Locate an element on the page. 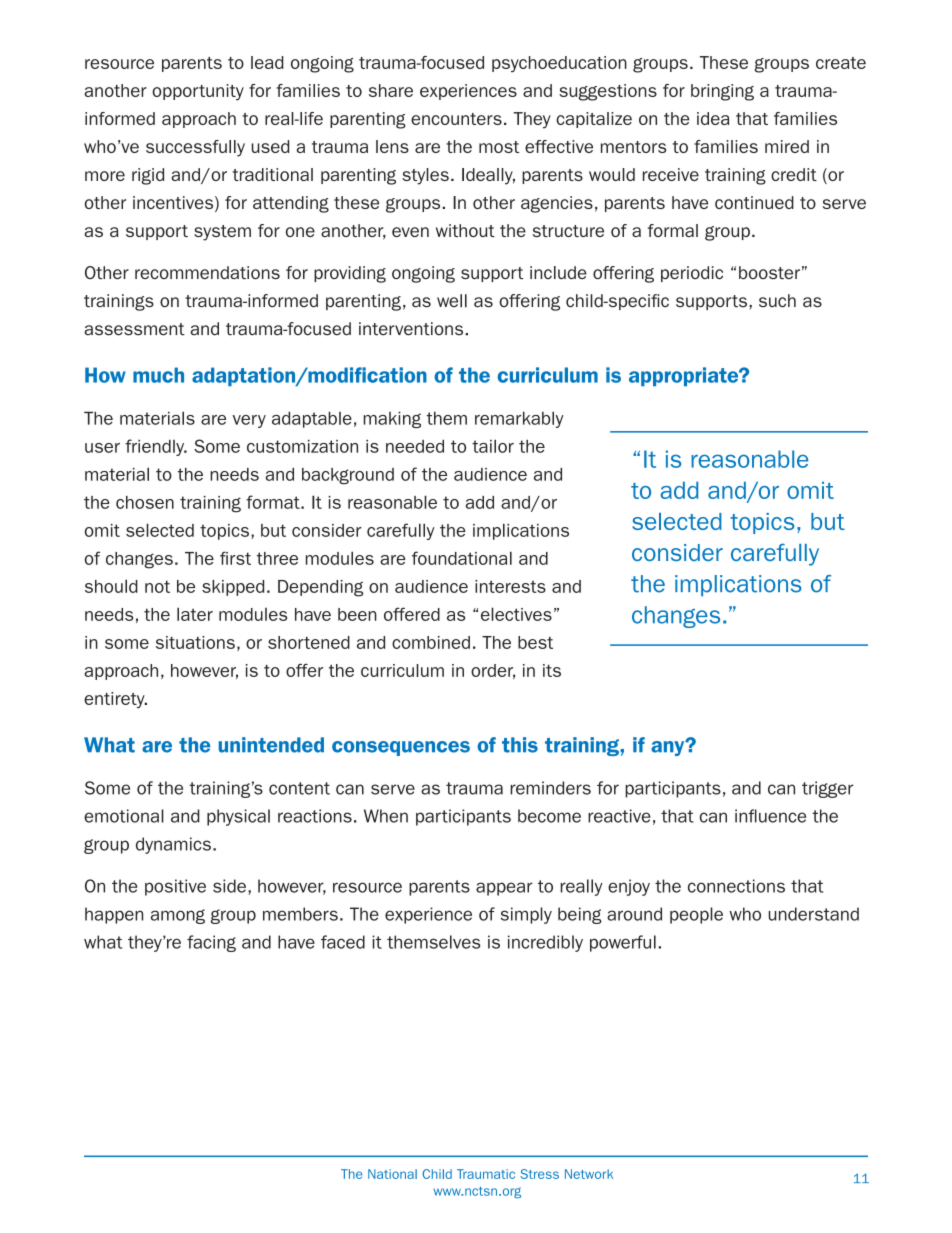 This image has height=1233, width=952. its is located at coordinates (552, 670).
